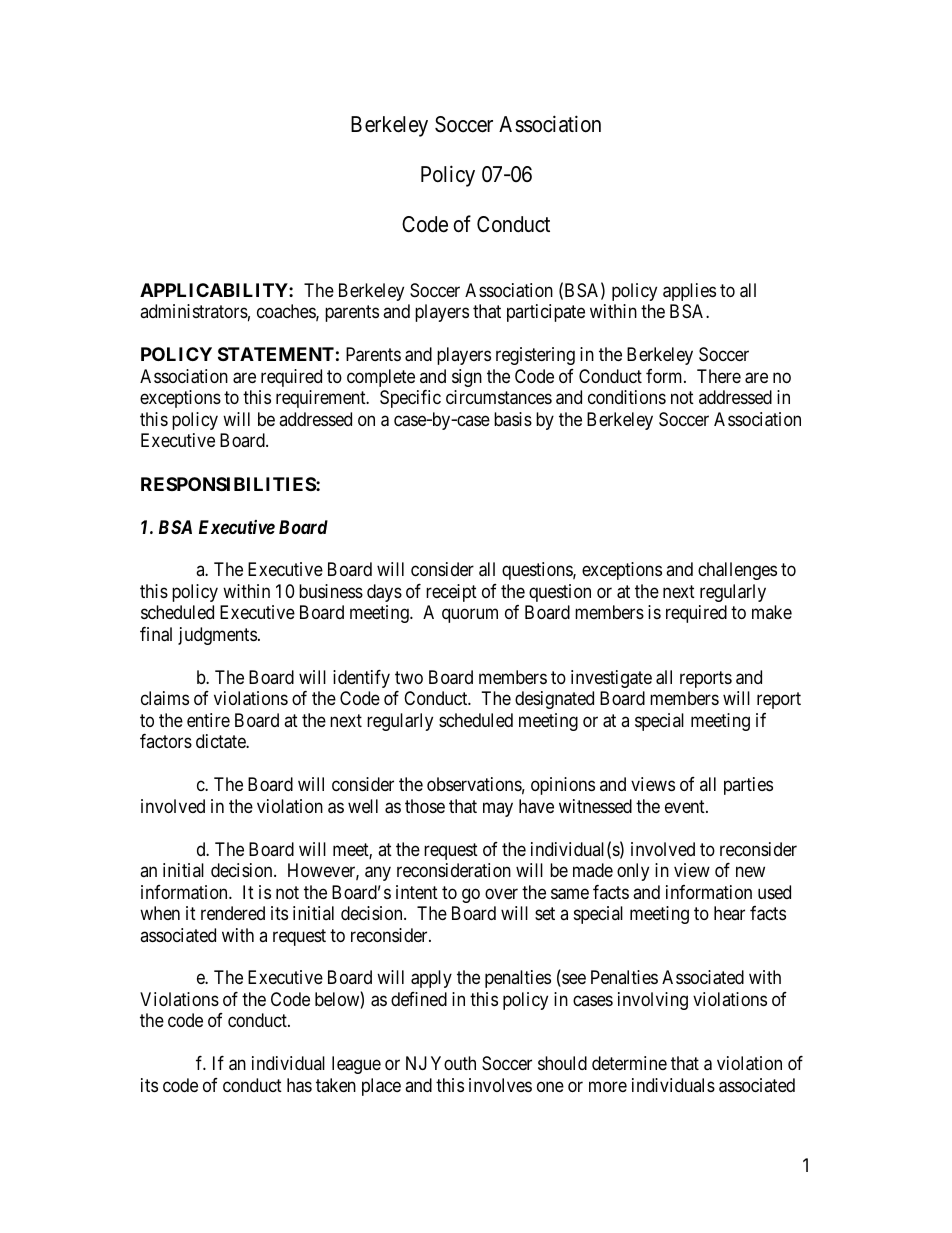 The height and width of the screenshot is (1233, 952). What do you see at coordinates (299, 1085) in the screenshot?
I see `has` at bounding box center [299, 1085].
